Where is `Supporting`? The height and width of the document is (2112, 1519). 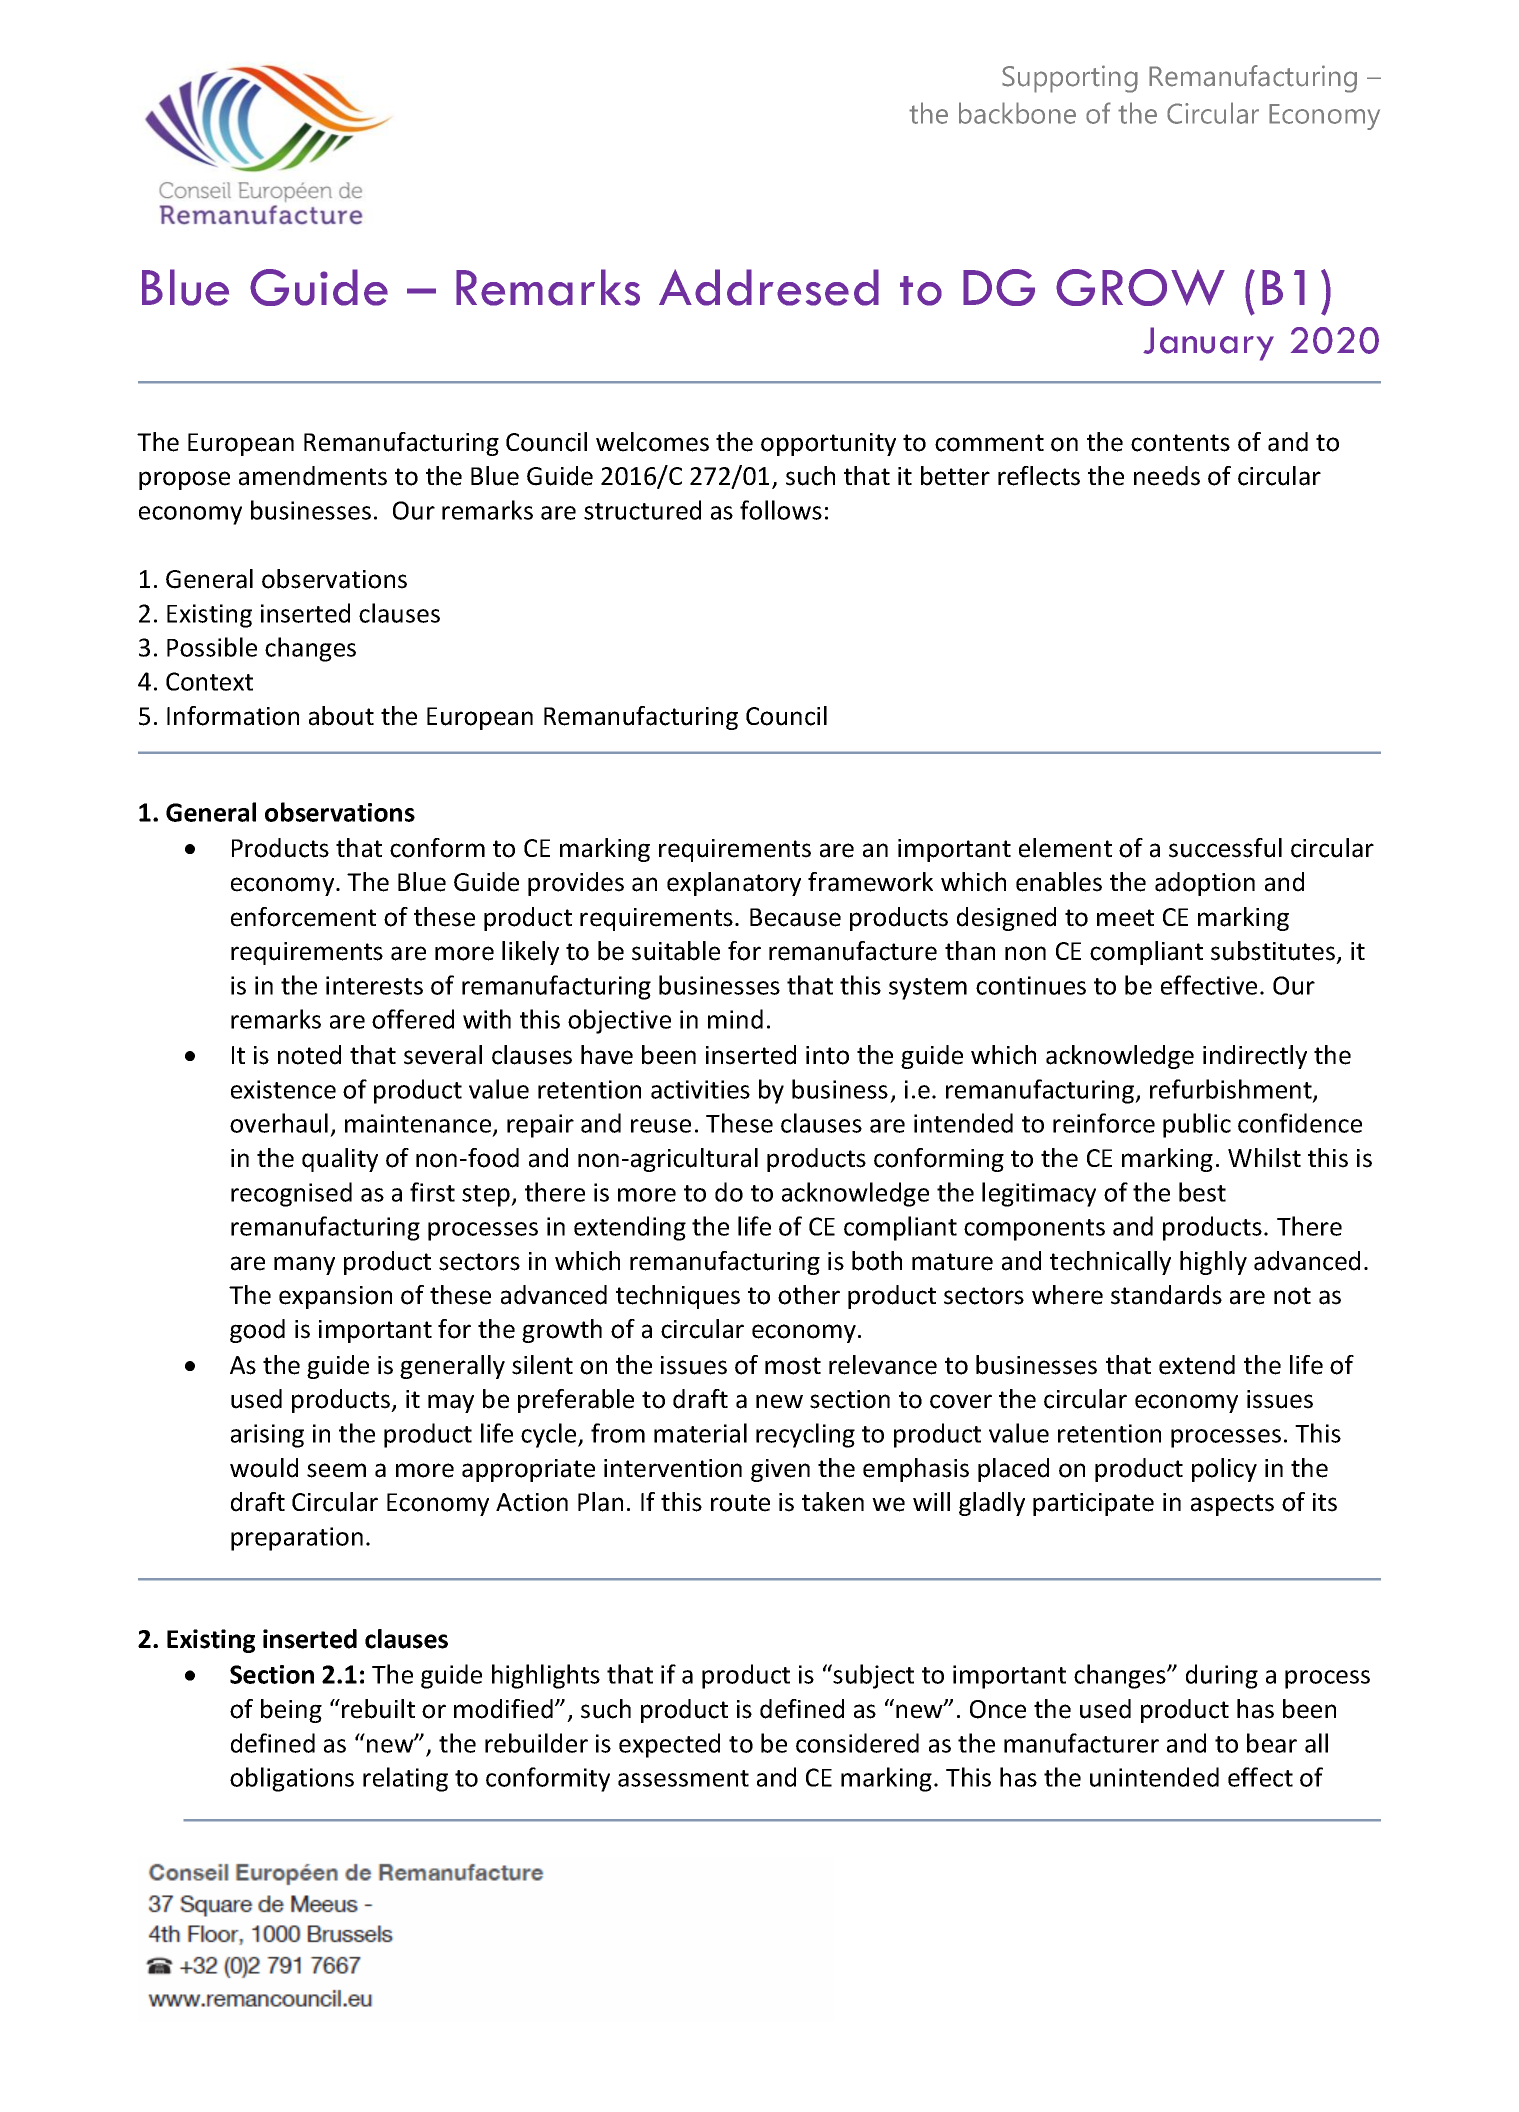 Supporting is located at coordinates (1070, 79).
